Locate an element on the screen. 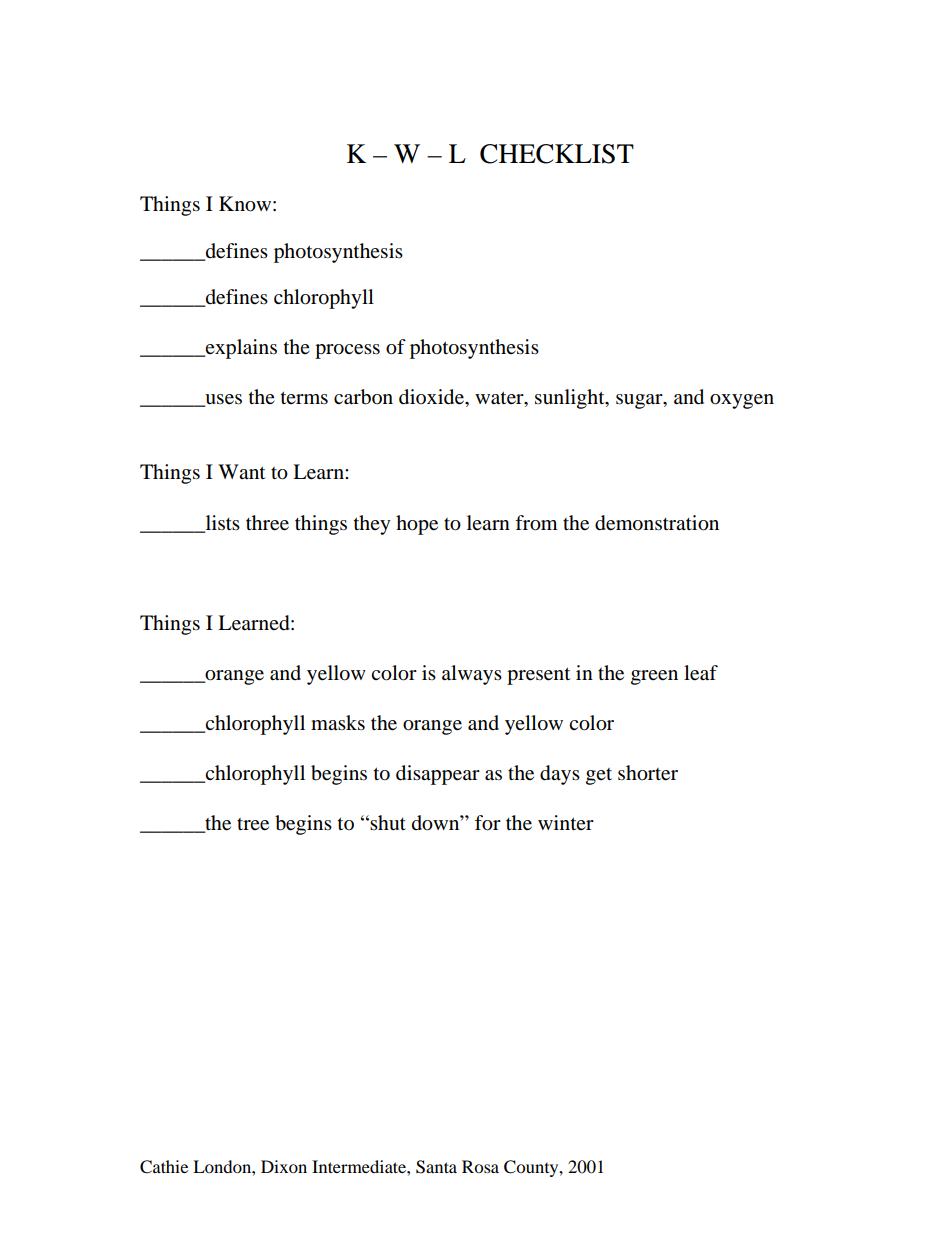 The width and height of the screenshot is (952, 1233). always is located at coordinates (472, 675).
